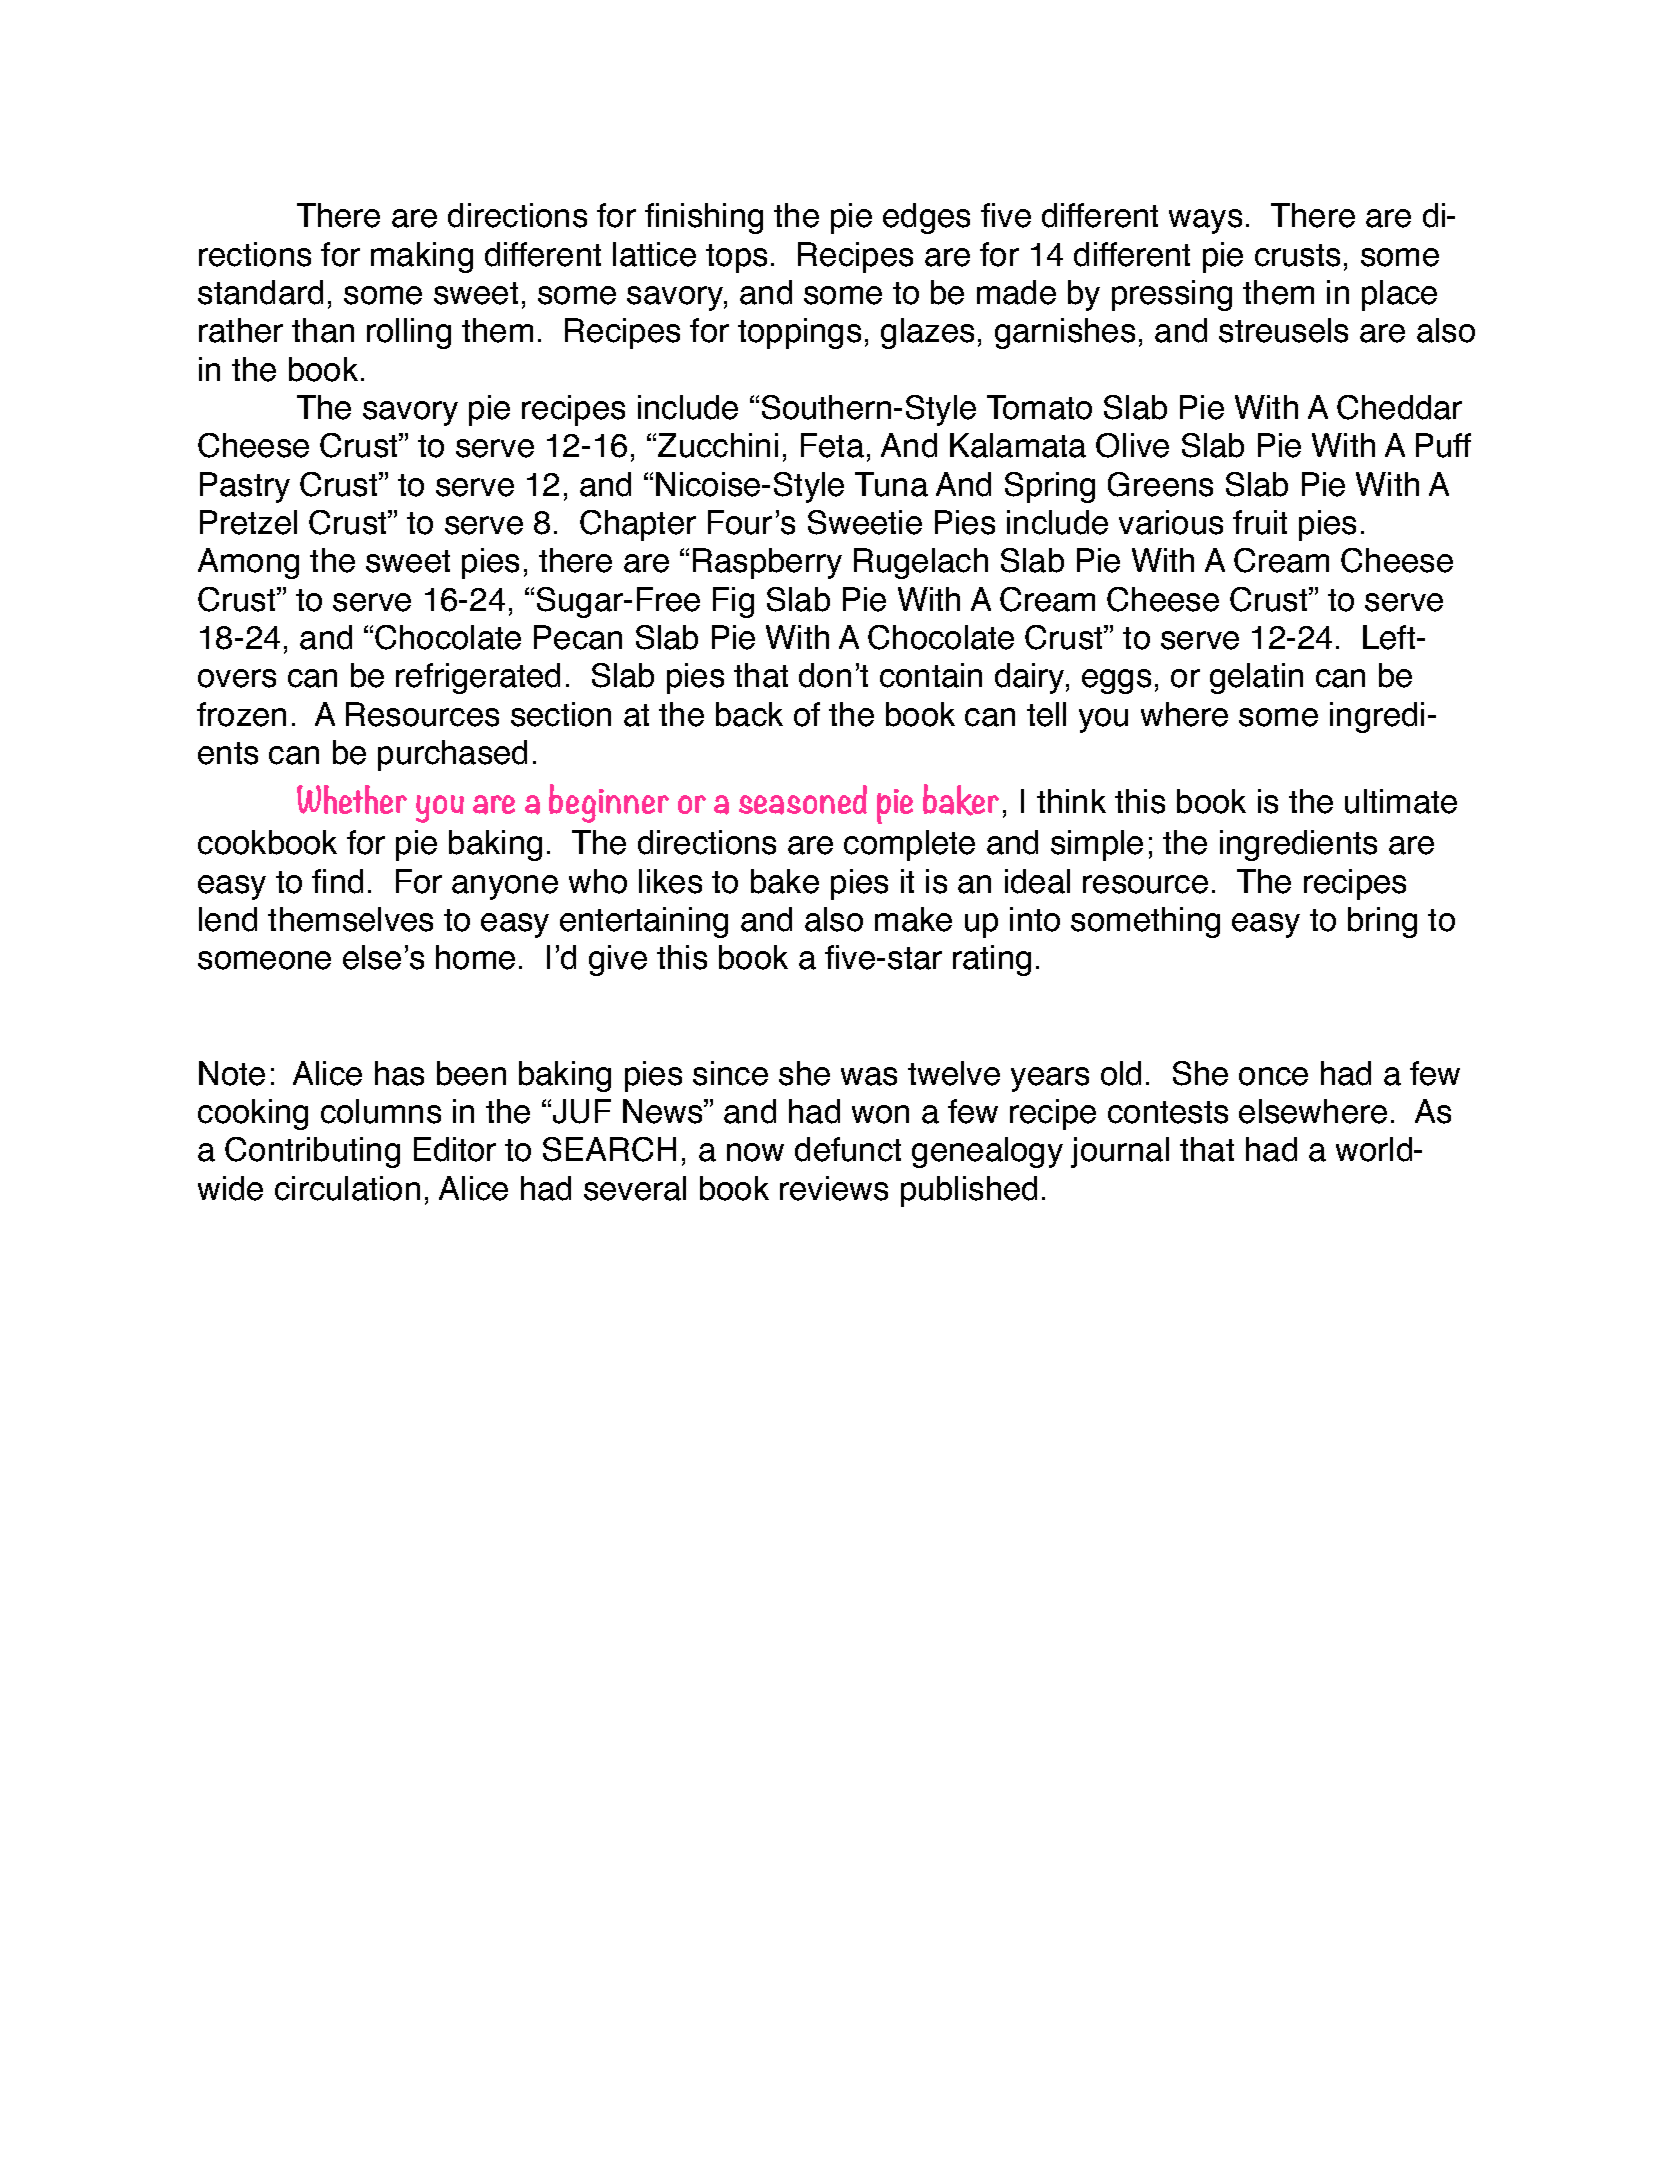  What do you see at coordinates (803, 800) in the document?
I see `seasoned` at bounding box center [803, 800].
